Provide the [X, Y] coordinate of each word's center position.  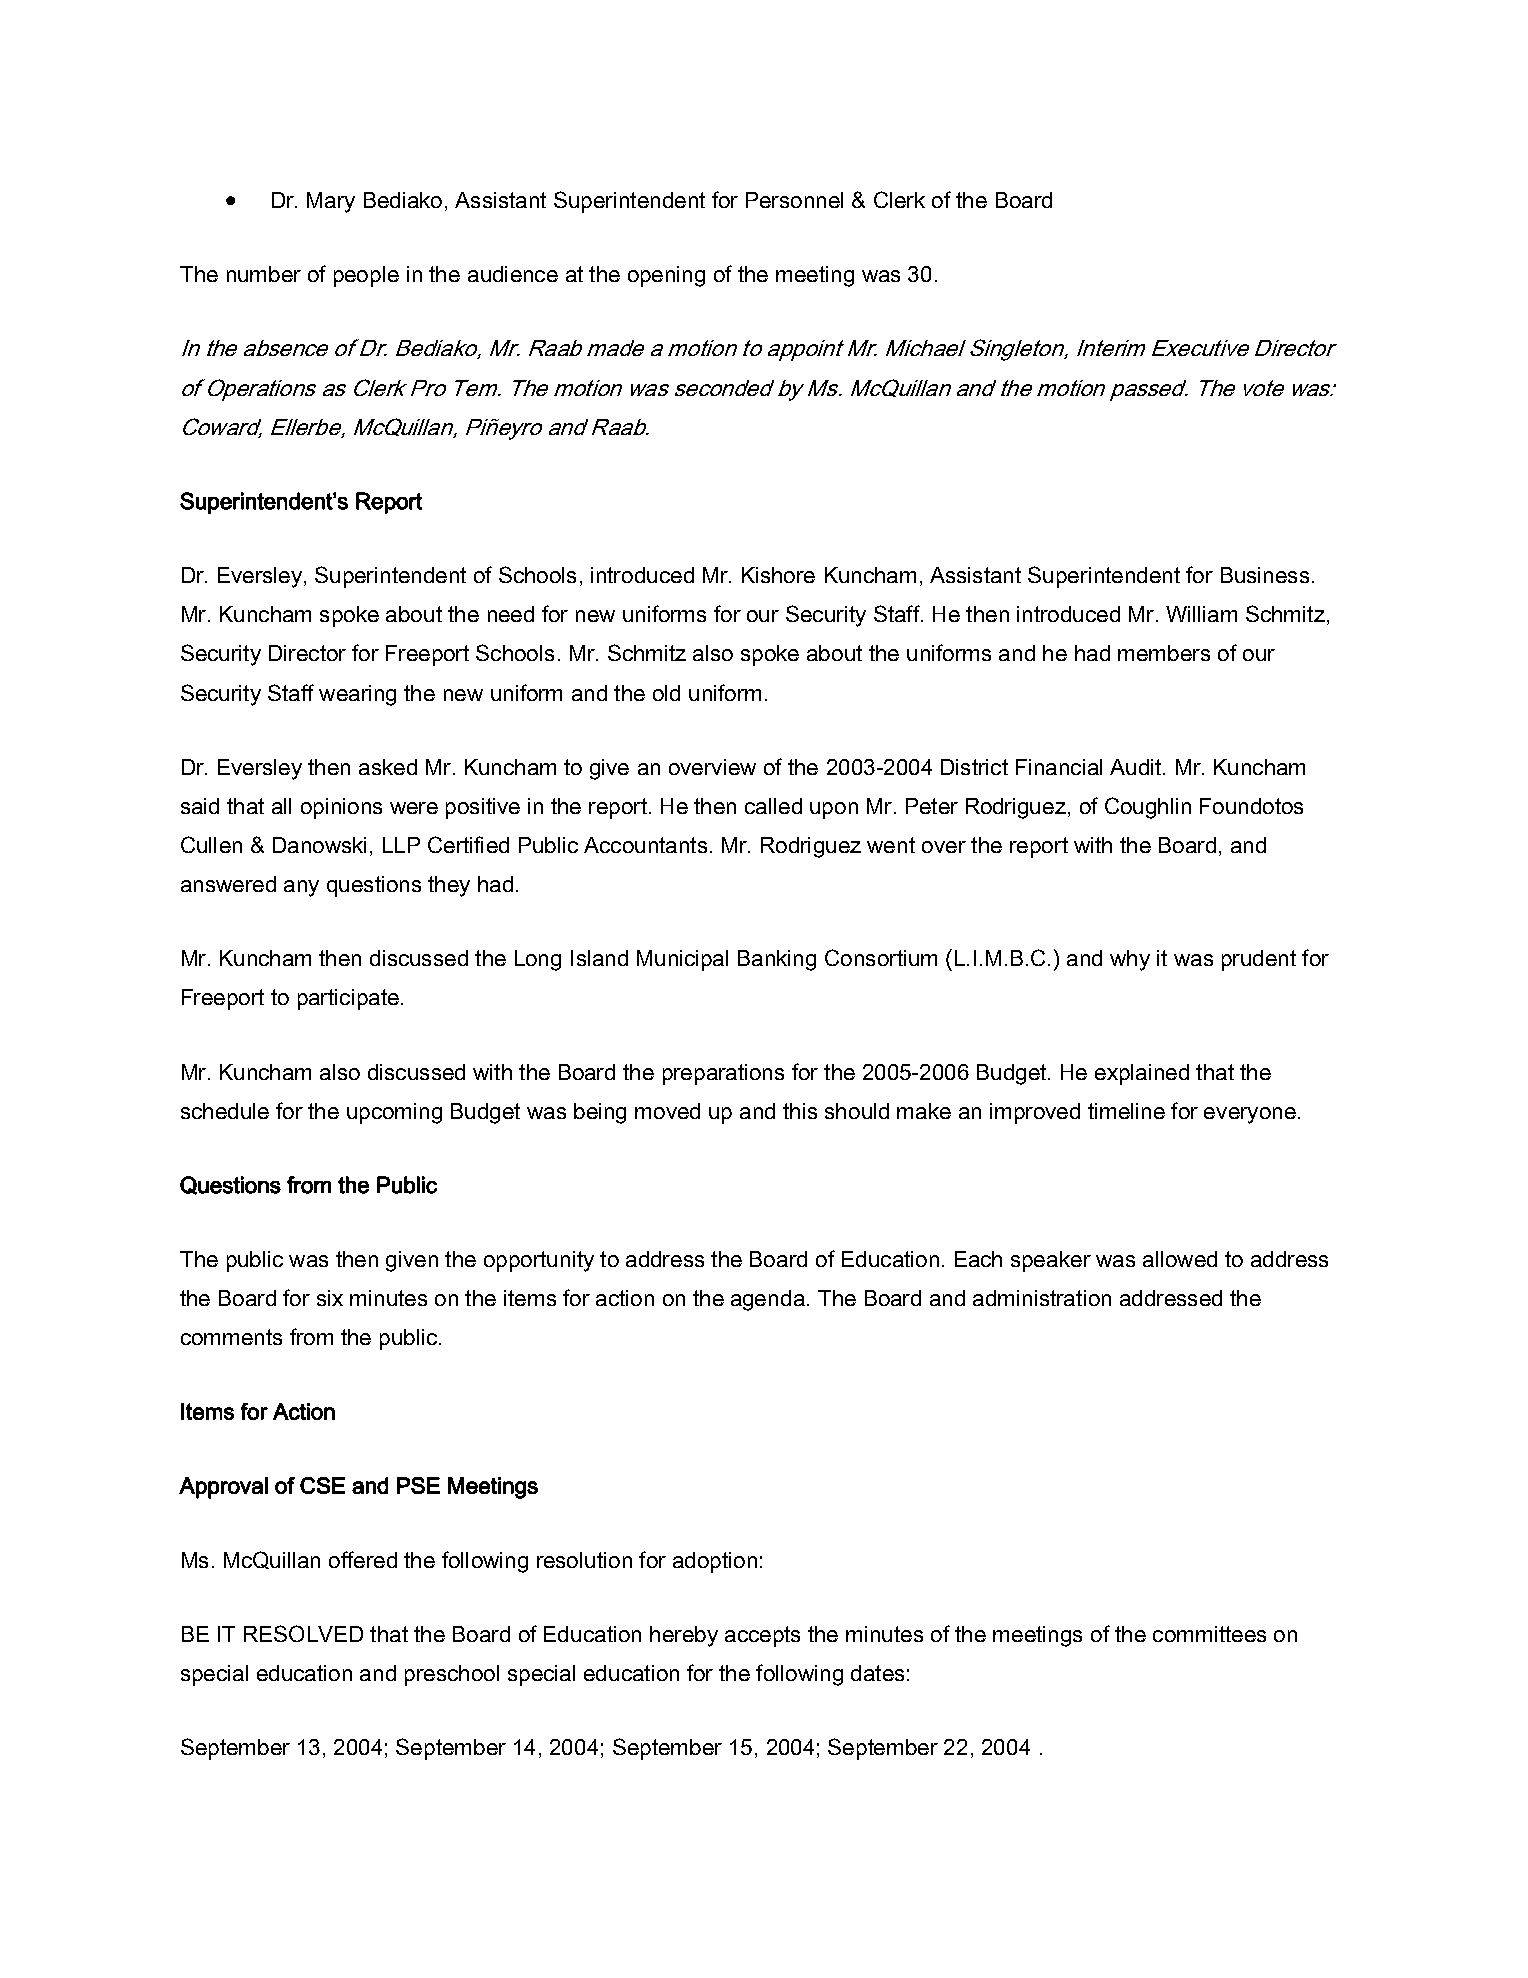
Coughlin [1148, 808]
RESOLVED [303, 1633]
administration [1042, 1298]
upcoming [394, 1113]
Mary [331, 202]
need [511, 614]
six [330, 1298]
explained [1142, 1074]
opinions [341, 808]
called [773, 806]
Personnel [794, 200]
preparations [723, 1074]
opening [666, 276]
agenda [768, 1300]
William [1201, 614]
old [666, 693]
